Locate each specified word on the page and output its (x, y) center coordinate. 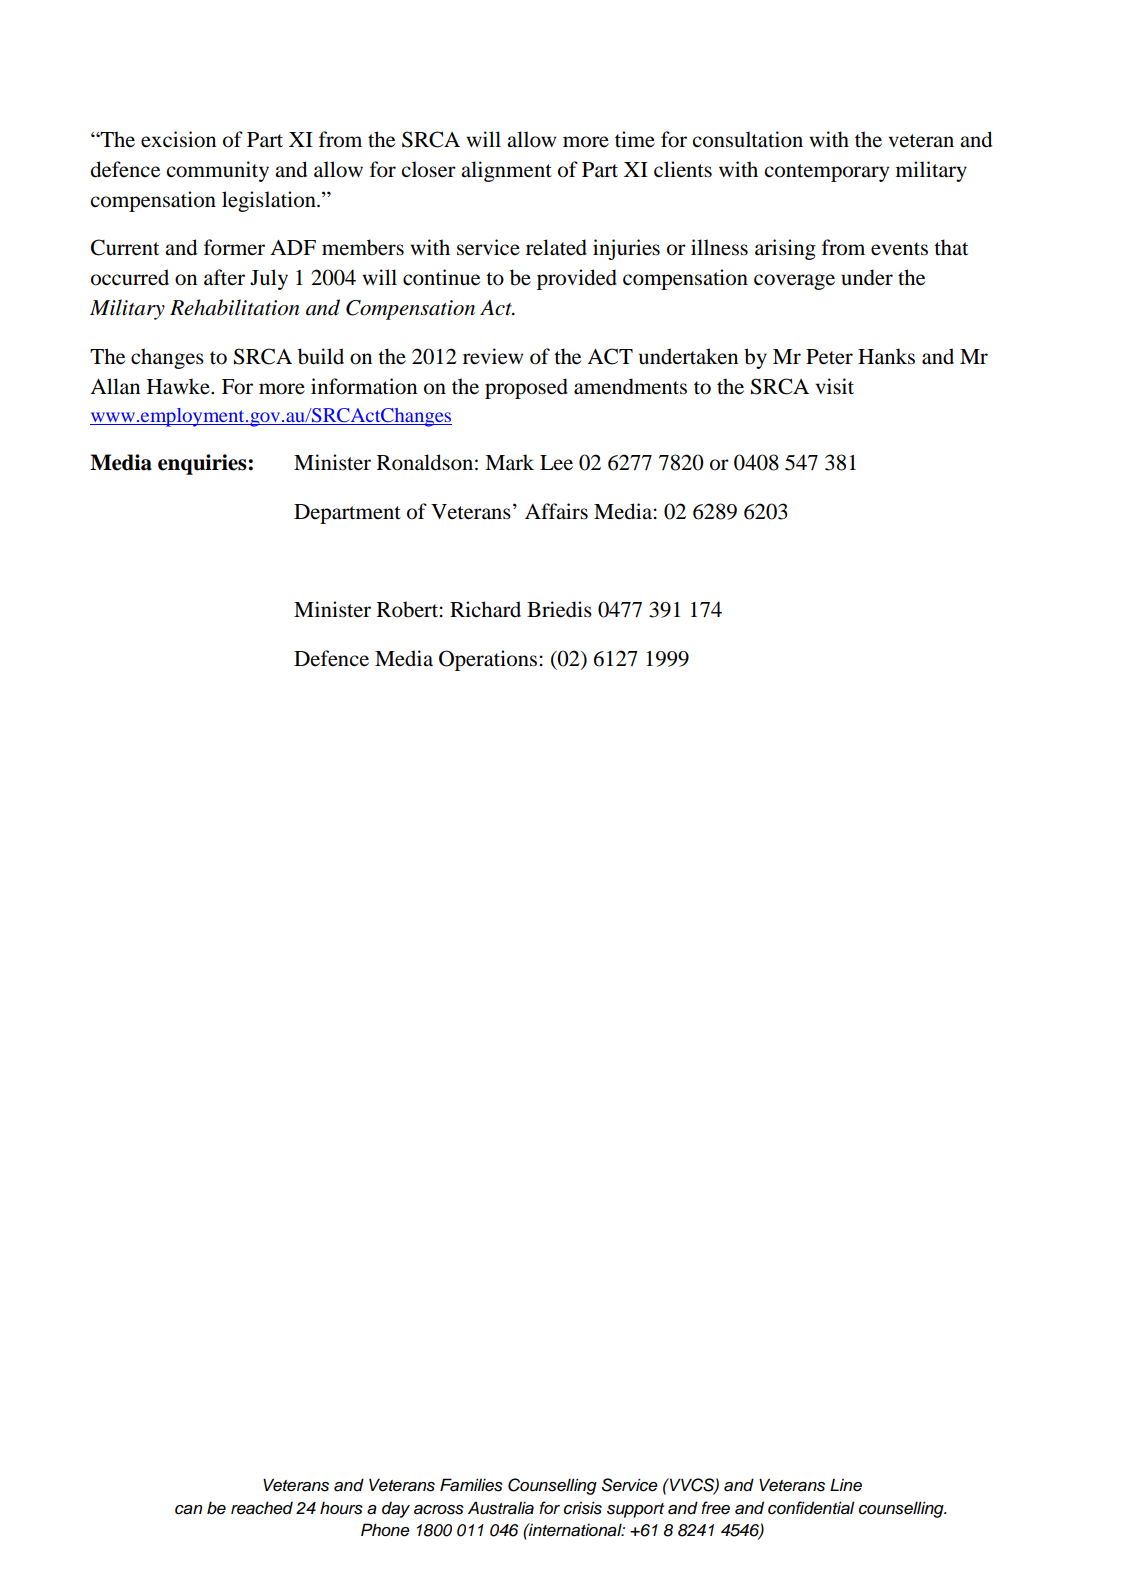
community (218, 171)
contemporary (827, 173)
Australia (501, 1508)
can (188, 1510)
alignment (506, 171)
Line (846, 1485)
